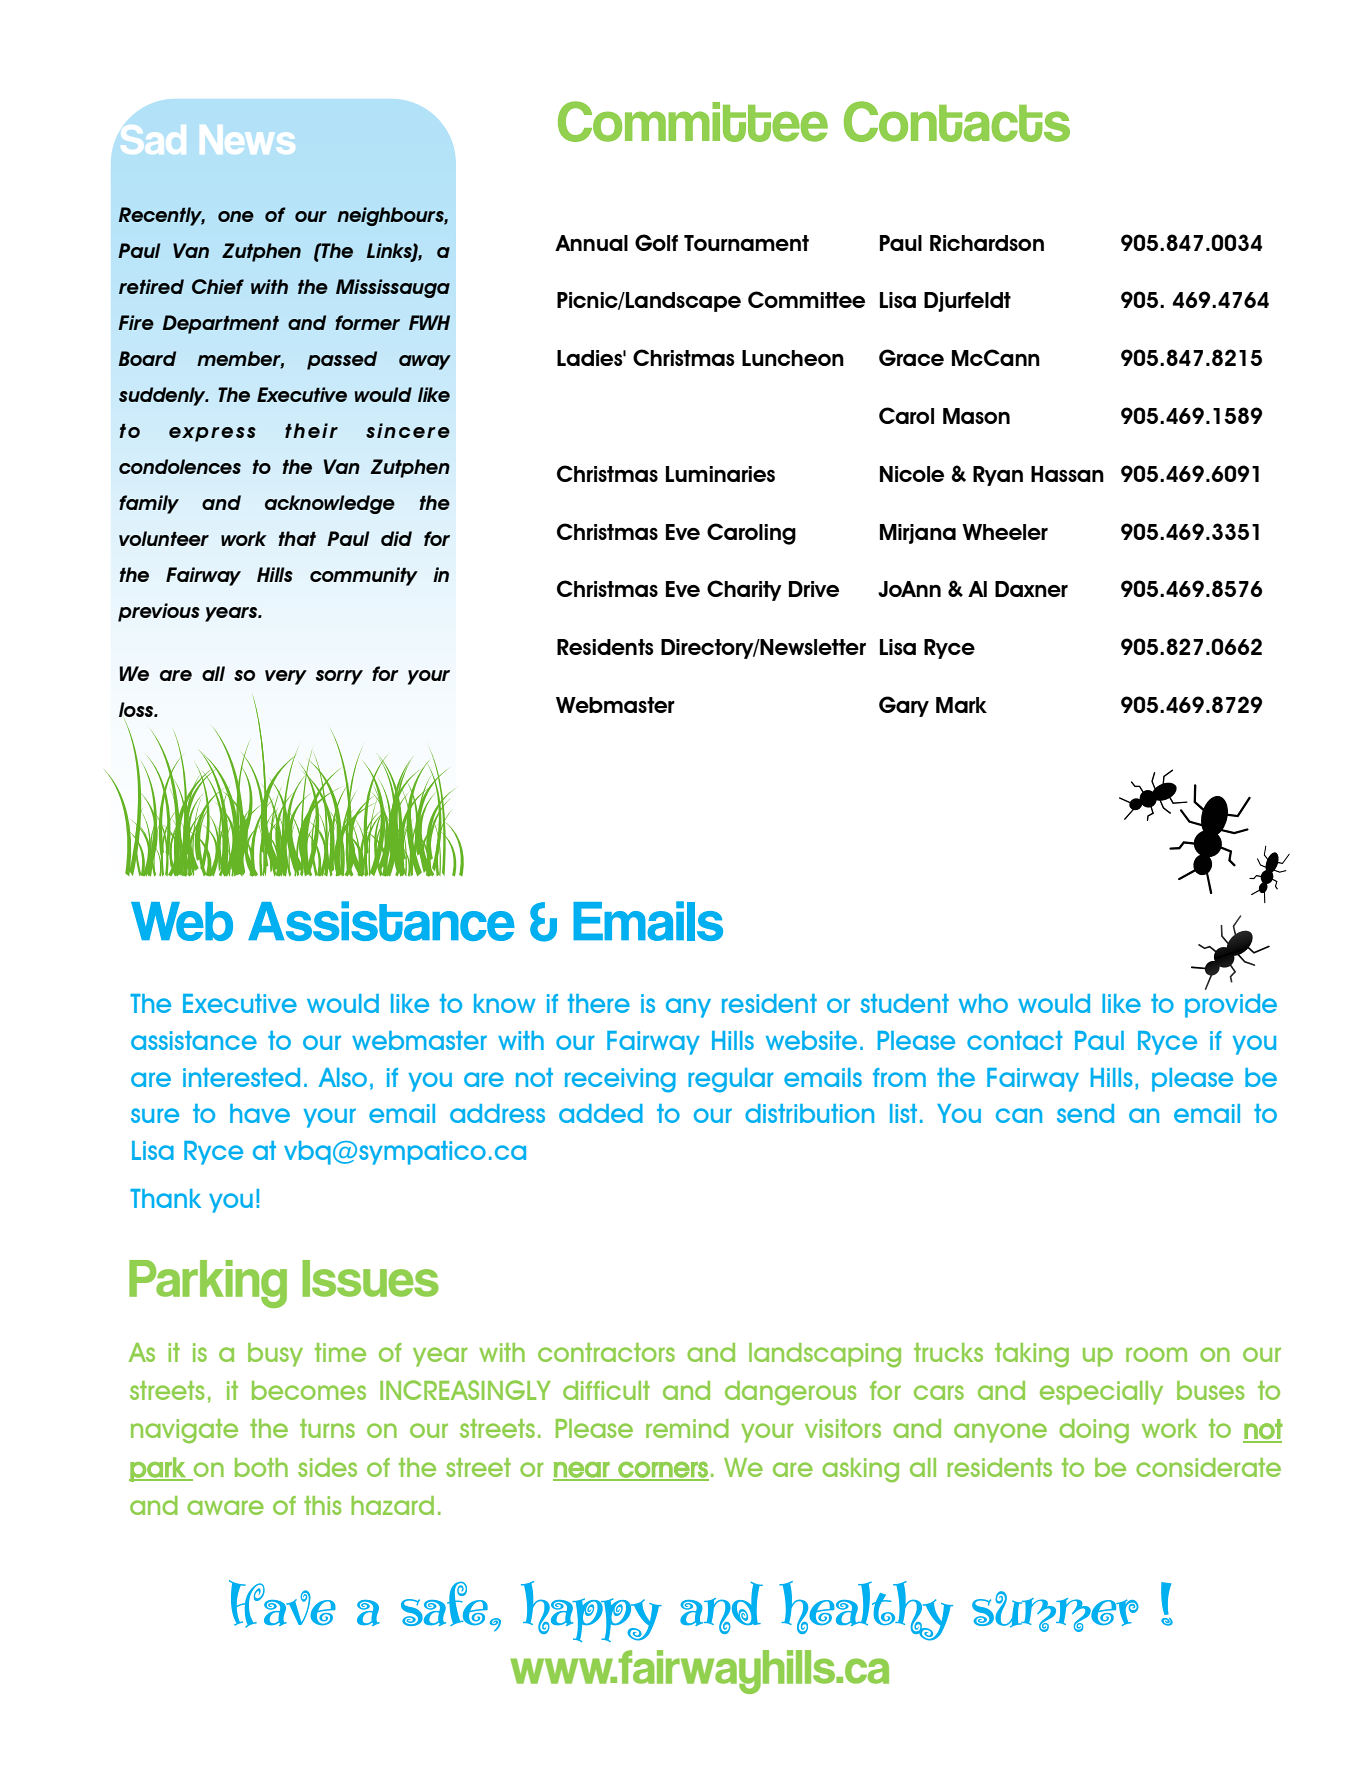 This screenshot has height=1772, width=1369. I want to click on corners, so click(662, 1470).
